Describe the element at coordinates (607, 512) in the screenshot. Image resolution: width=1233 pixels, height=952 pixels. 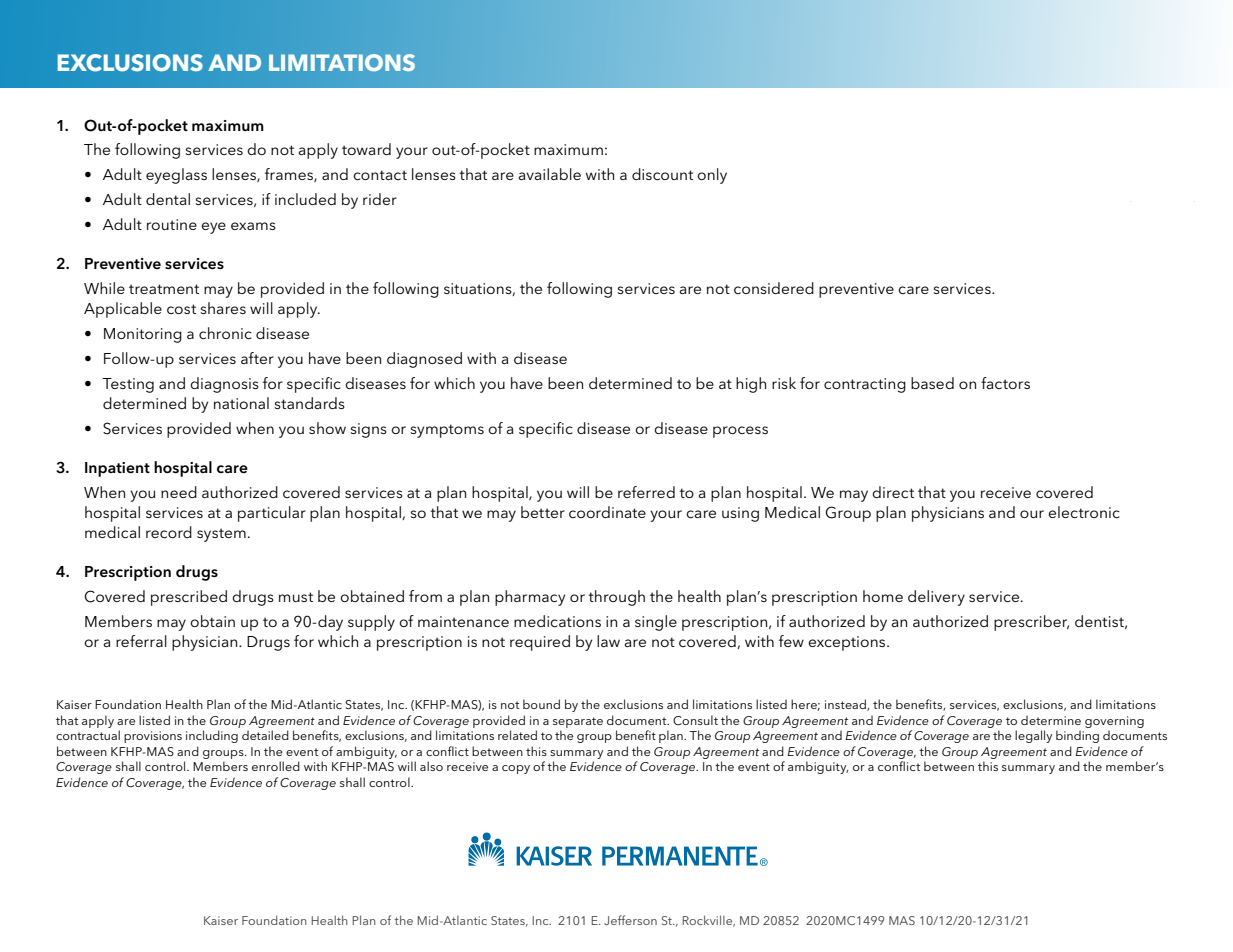
I see `coordinate` at that location.
